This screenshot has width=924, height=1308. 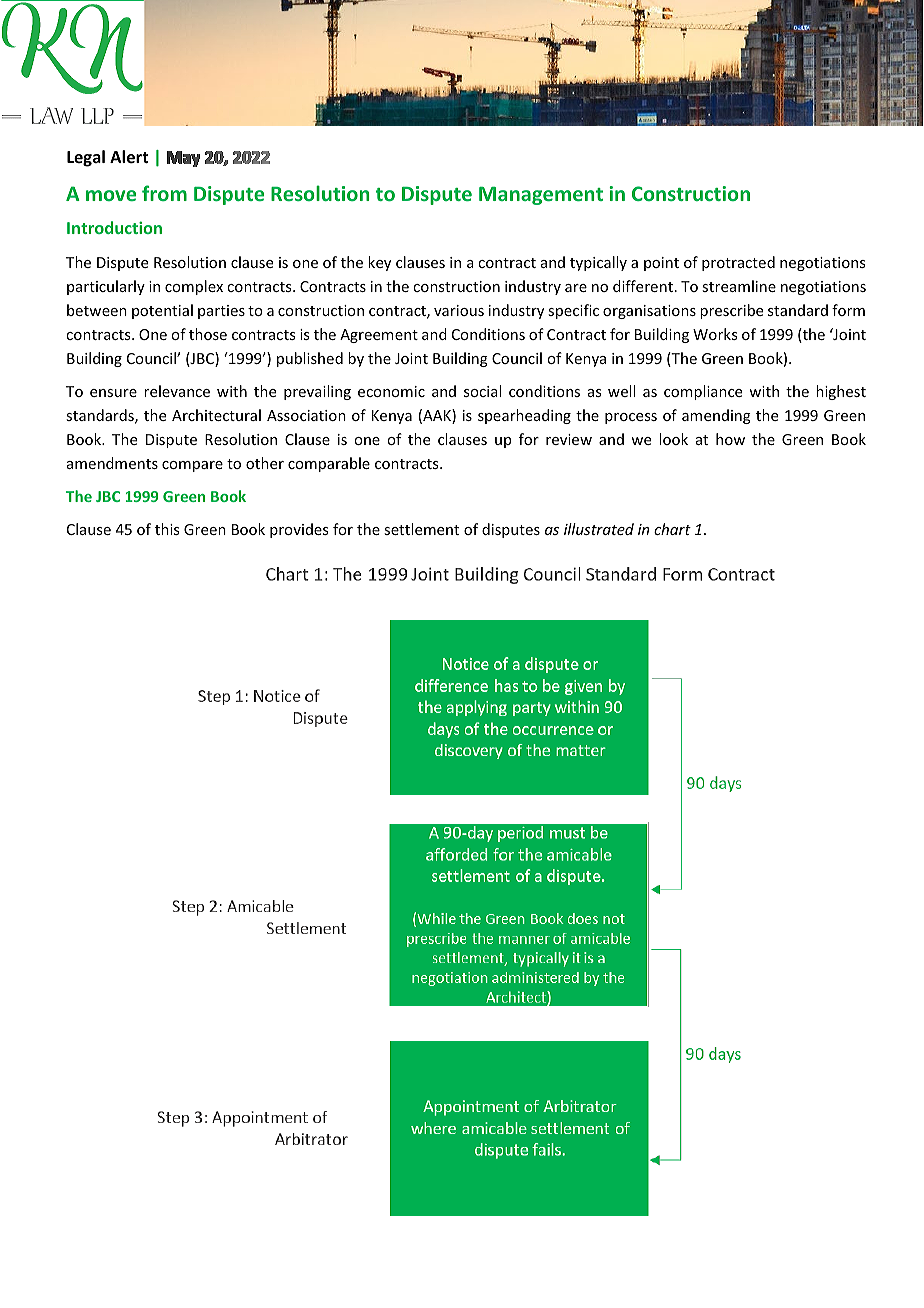 I want to click on complex, so click(x=194, y=287).
